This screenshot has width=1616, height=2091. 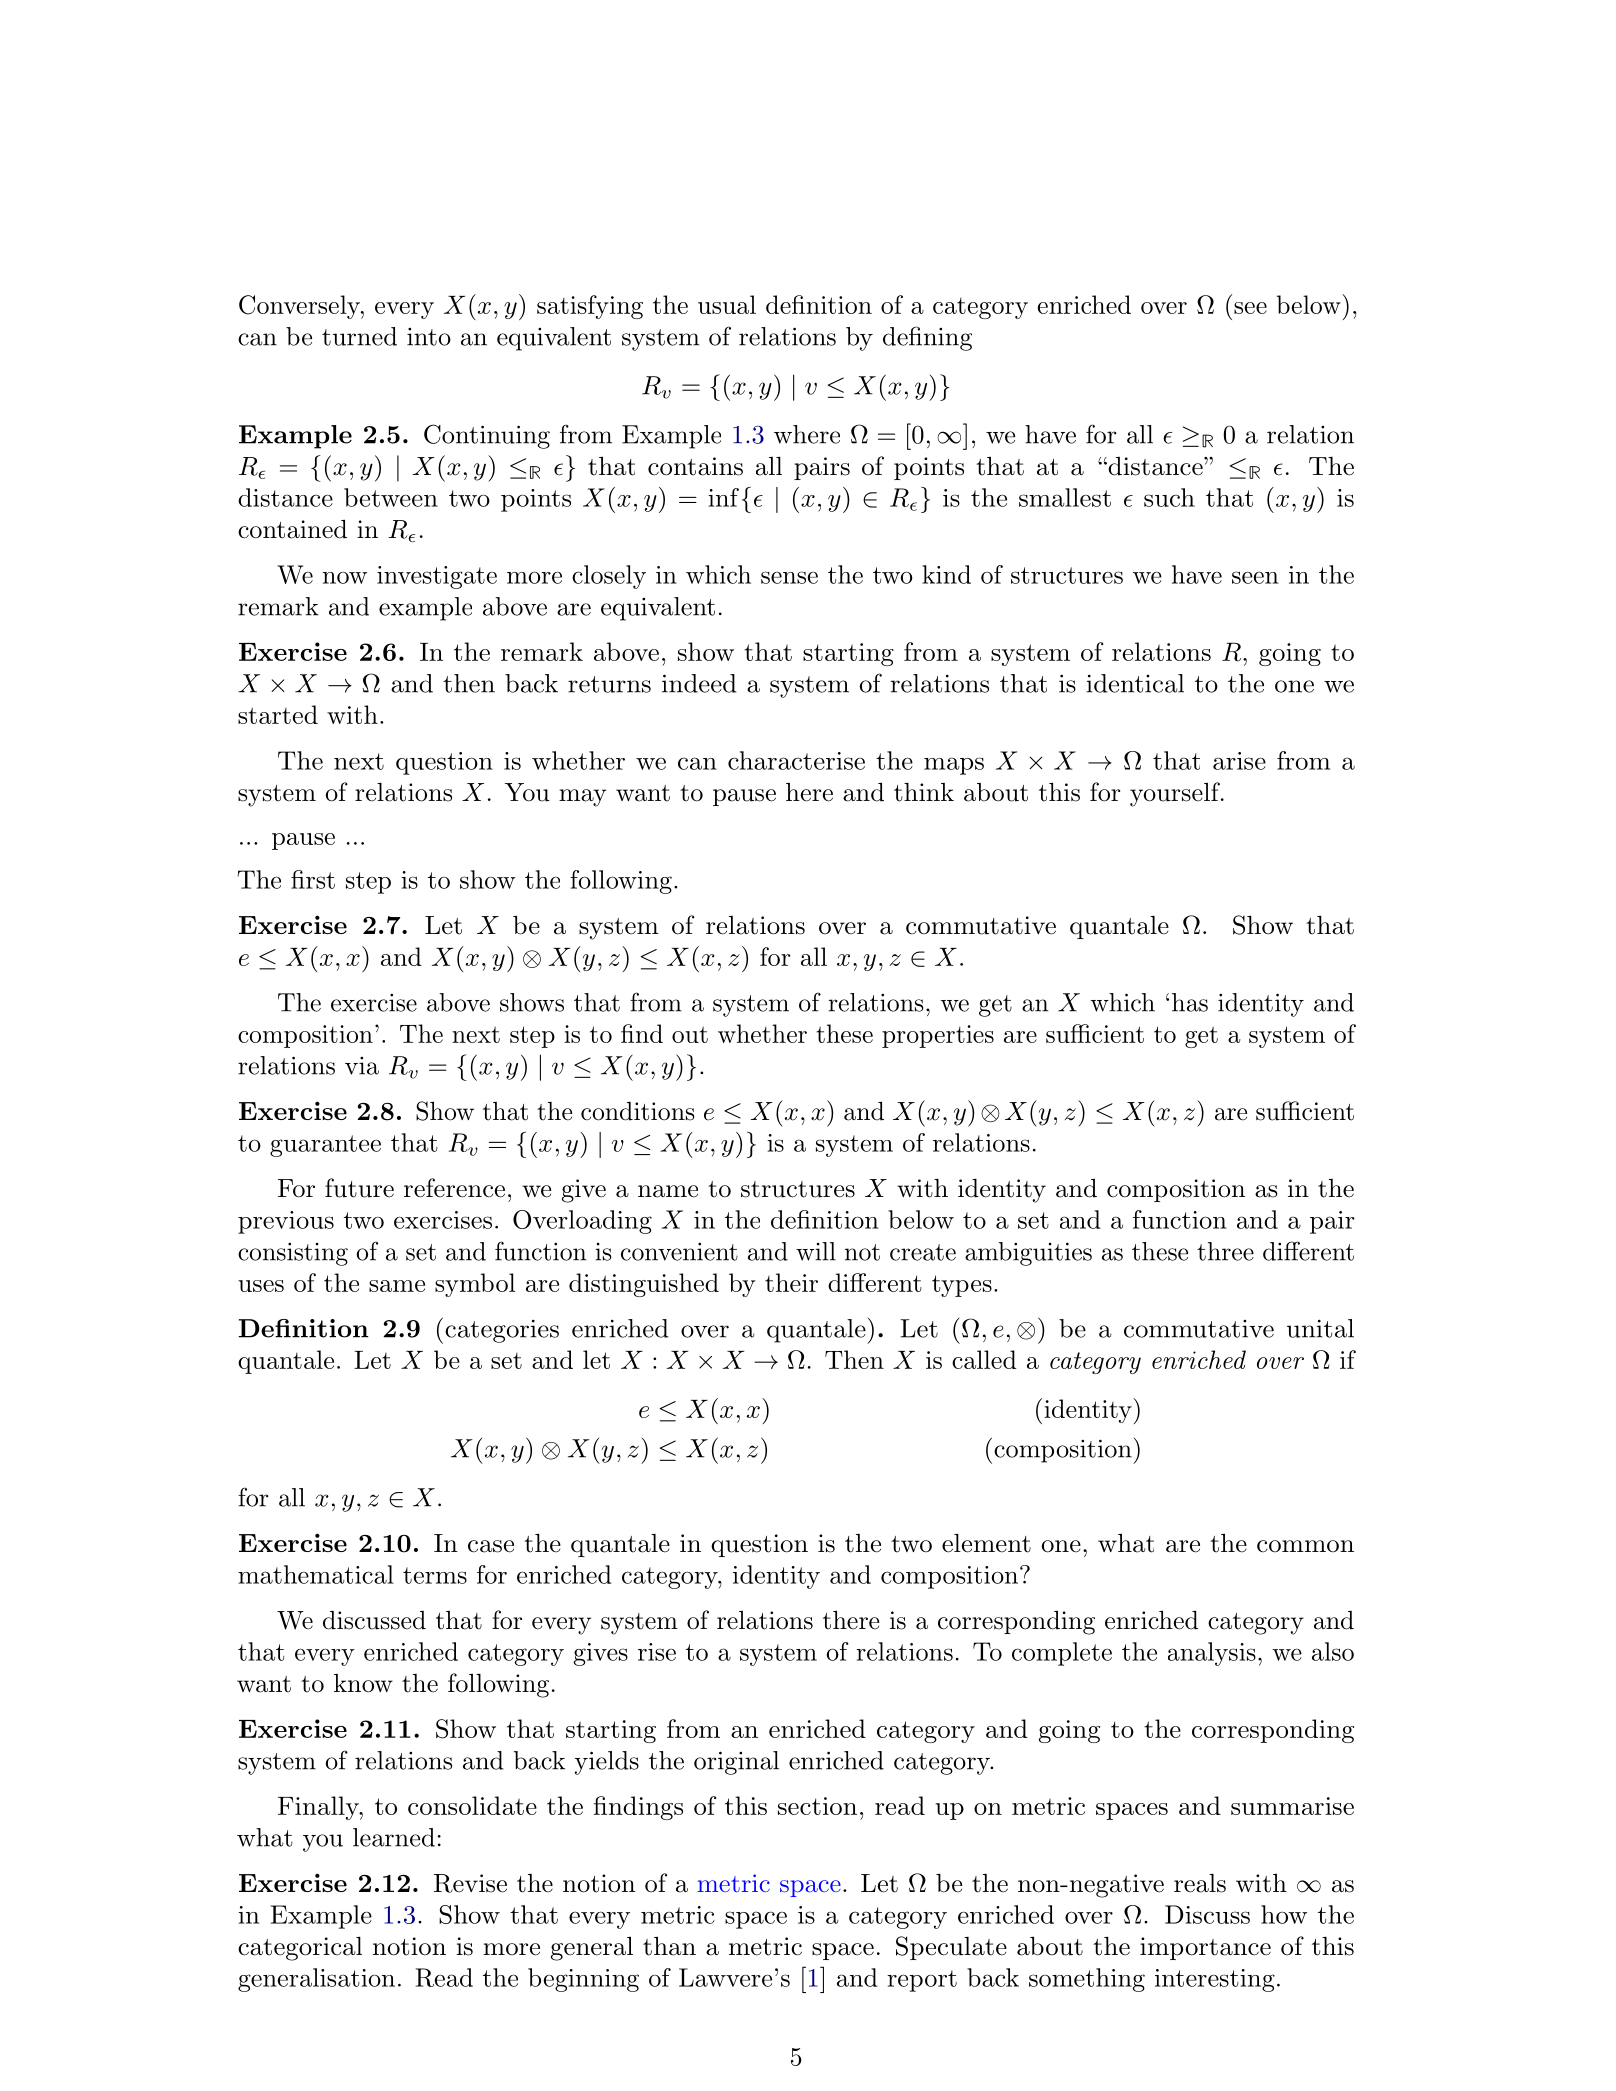 What do you see at coordinates (669, 1946) in the screenshot?
I see `than` at bounding box center [669, 1946].
